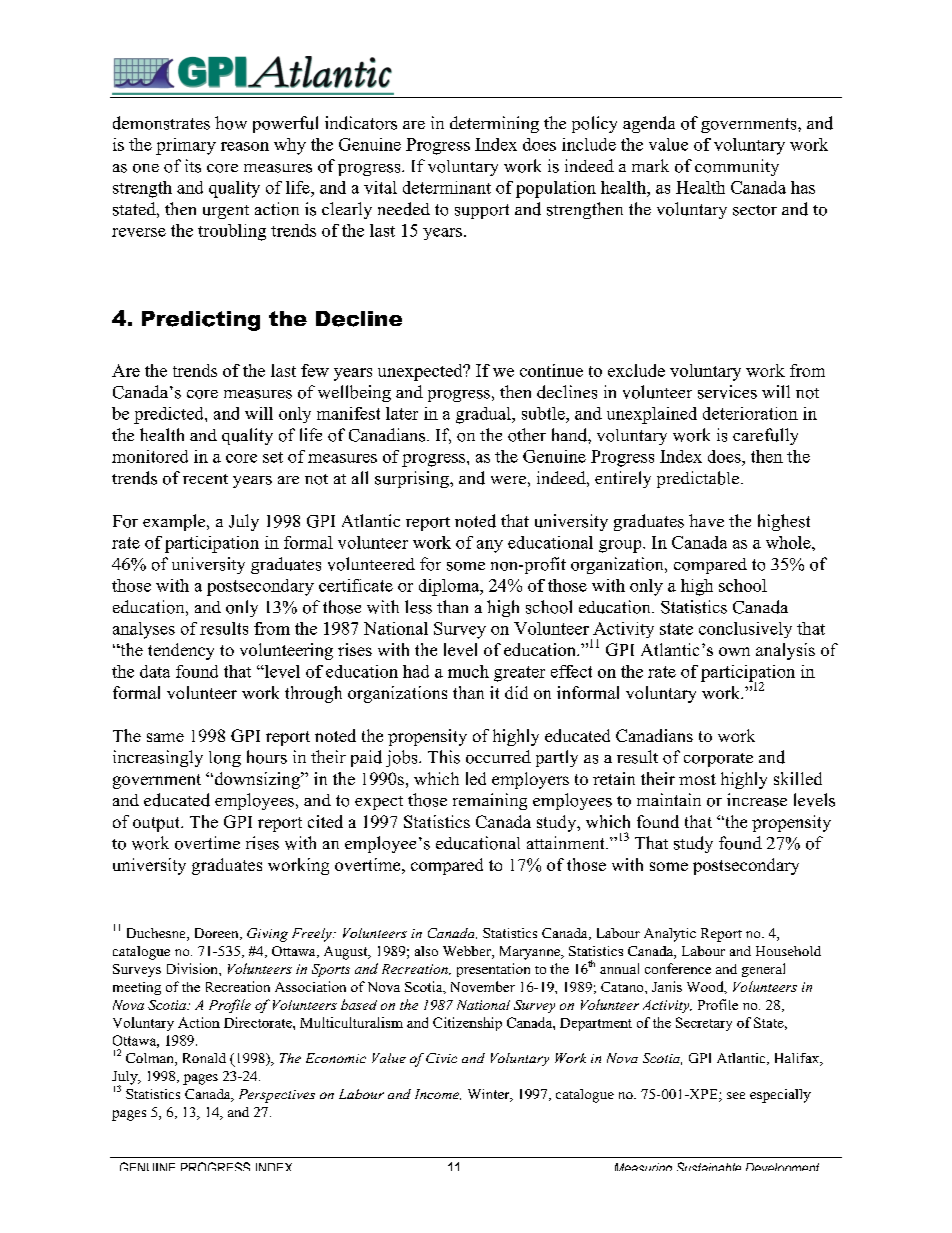 The image size is (952, 1233). Describe the element at coordinates (737, 167) in the screenshot. I see `community` at that location.
